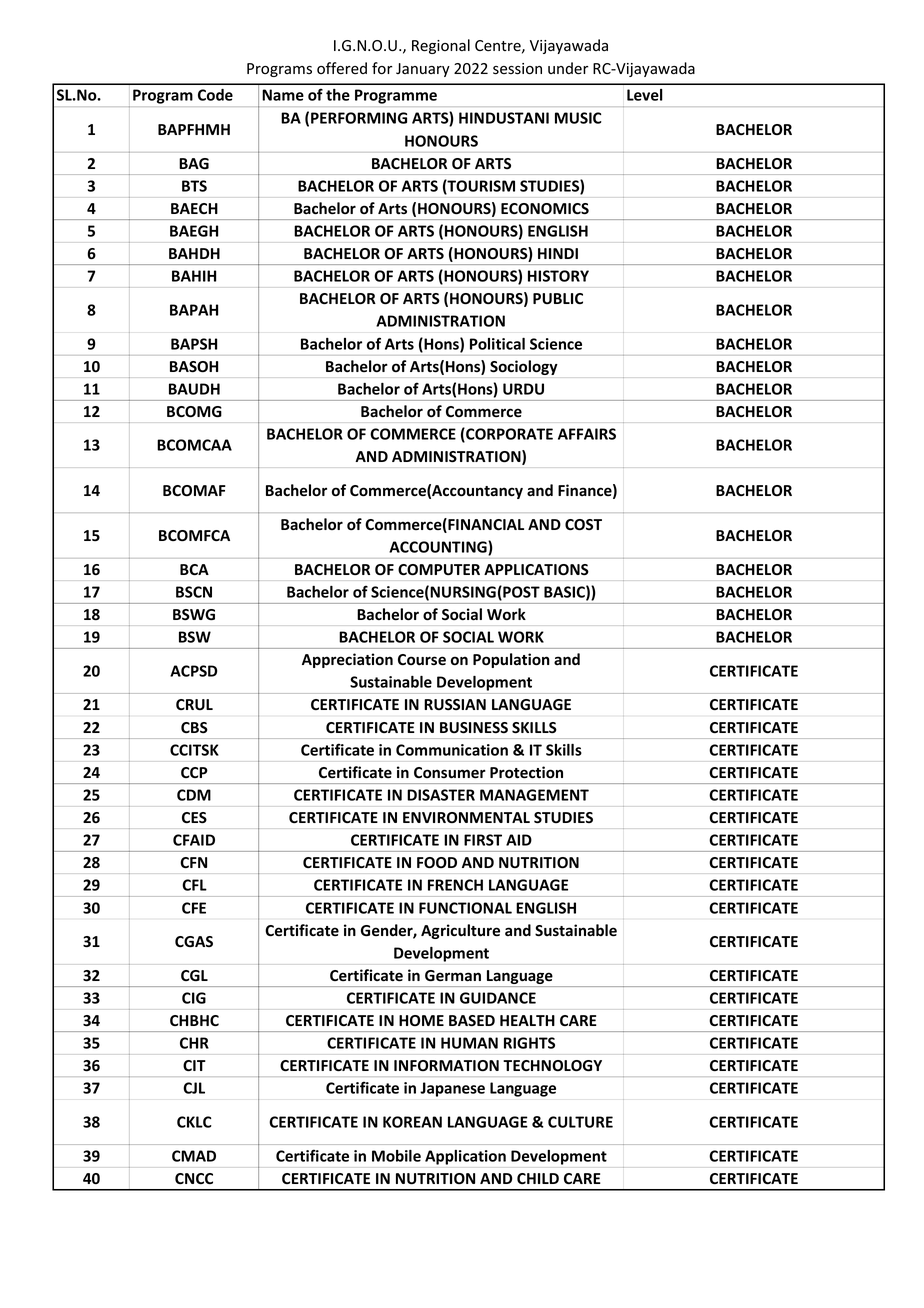  Describe the element at coordinates (422, 660) in the document. I see `Course` at that location.
